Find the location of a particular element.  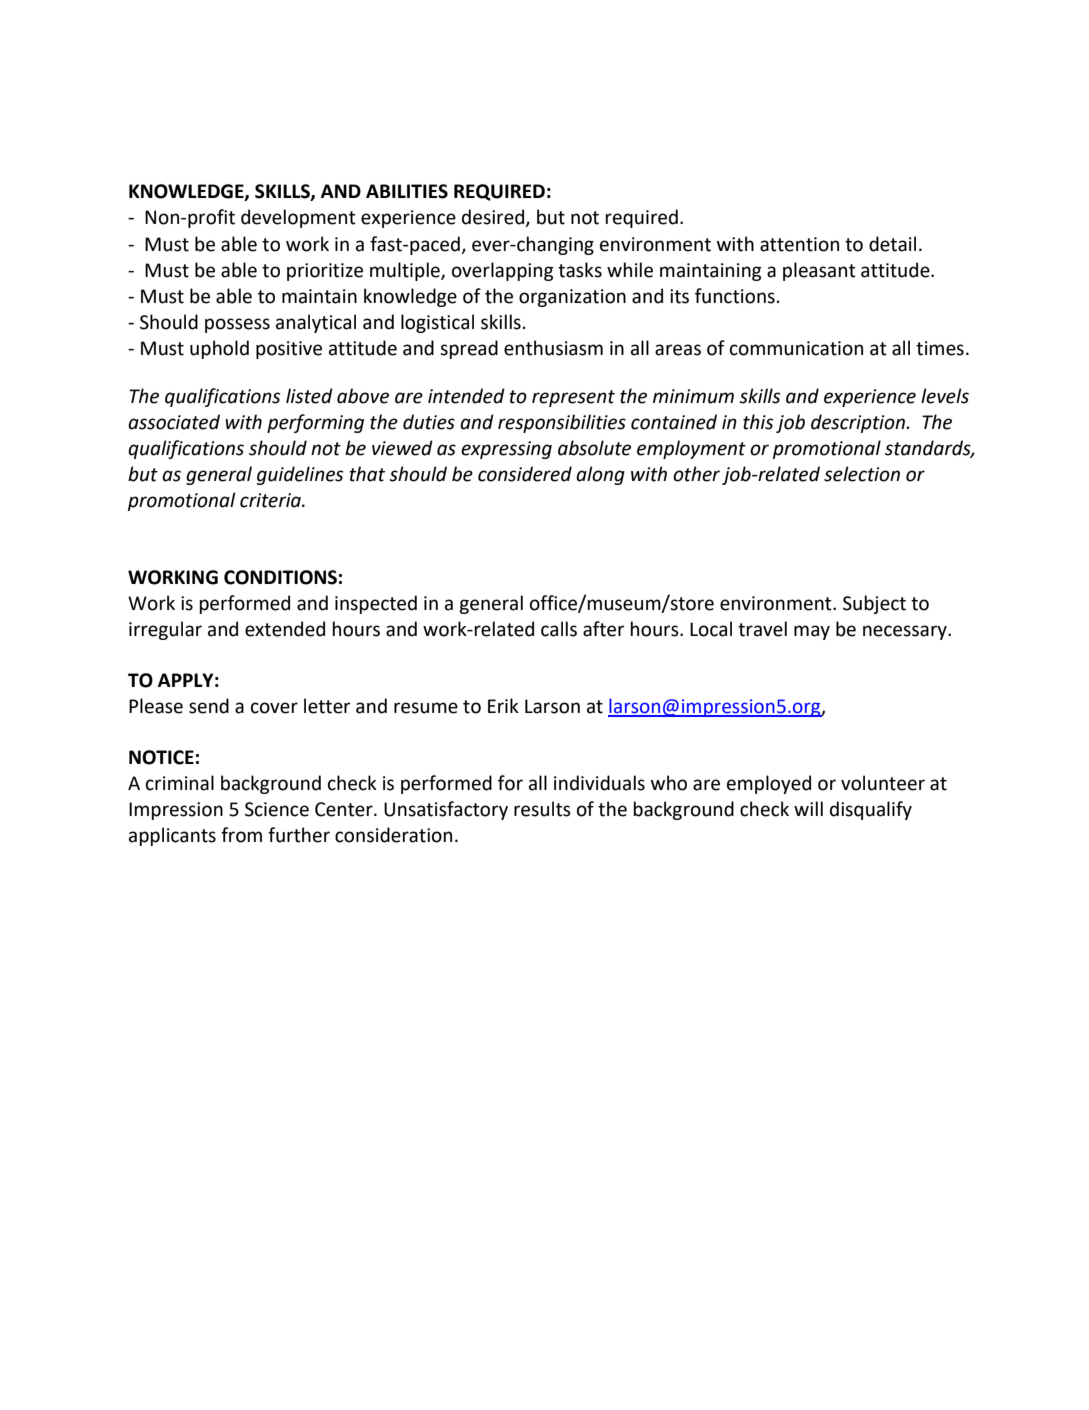

detail is located at coordinates (892, 244).
